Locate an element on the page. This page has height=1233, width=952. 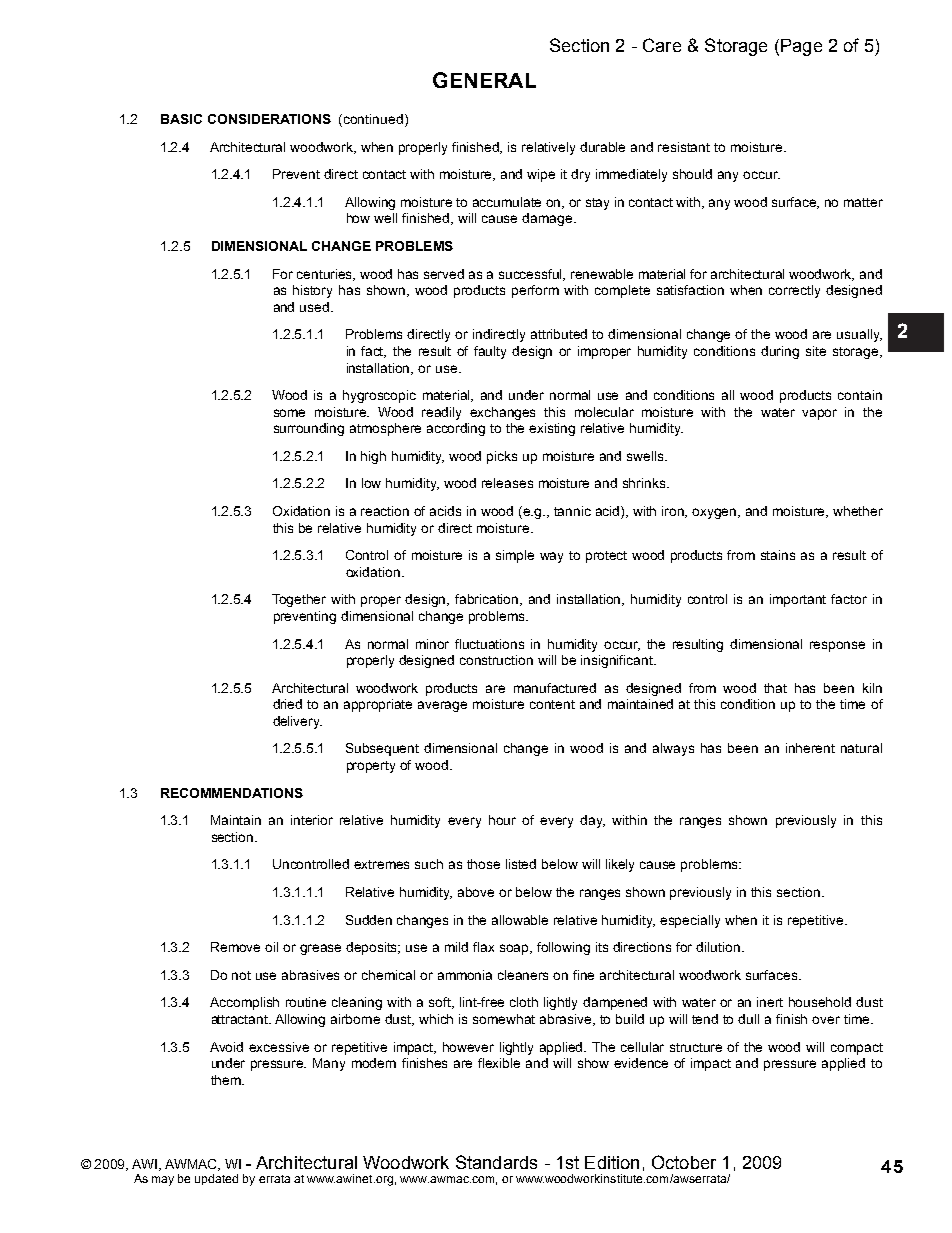
surrounding is located at coordinates (309, 429).
